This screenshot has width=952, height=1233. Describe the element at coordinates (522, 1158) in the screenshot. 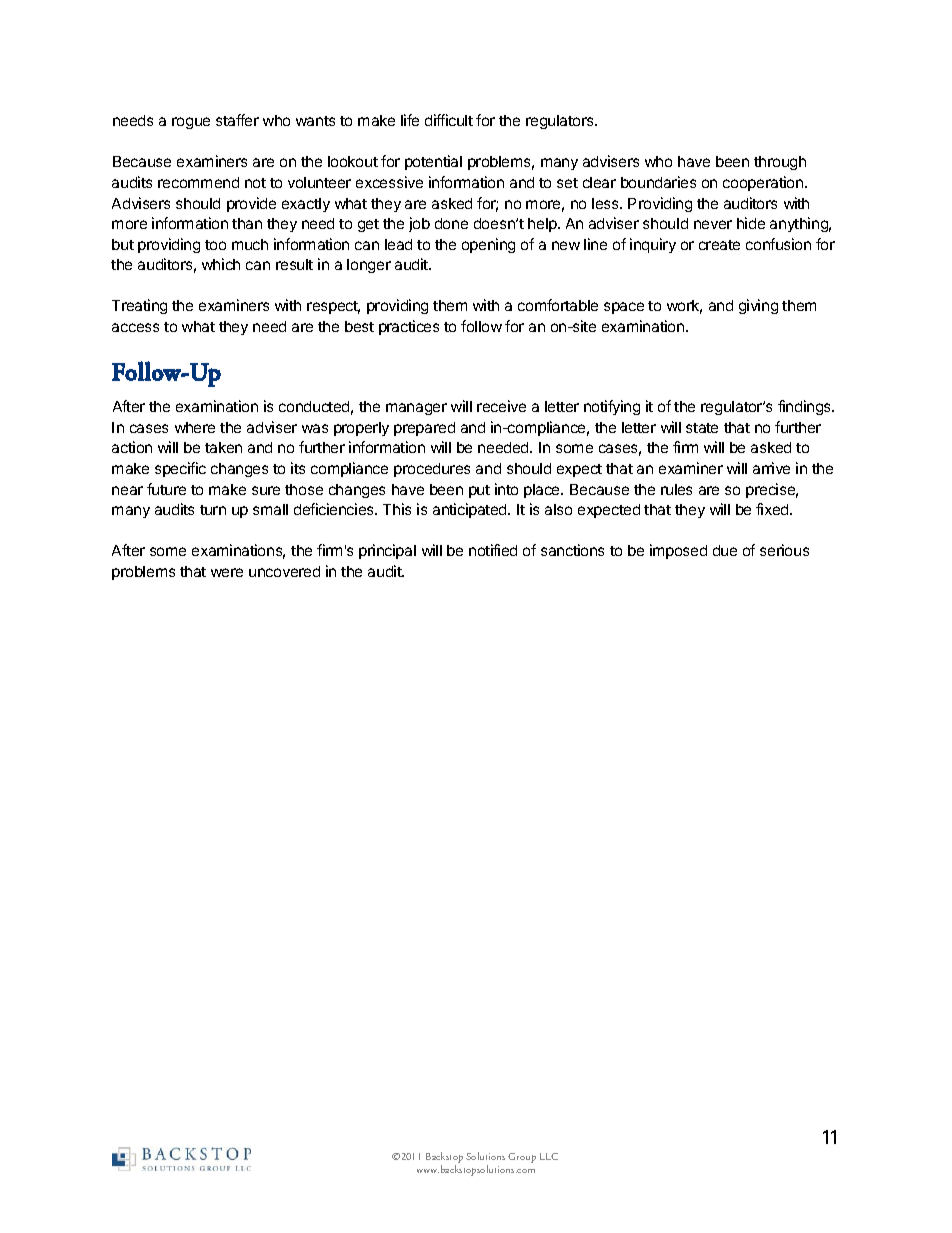

I see `Group` at that location.
